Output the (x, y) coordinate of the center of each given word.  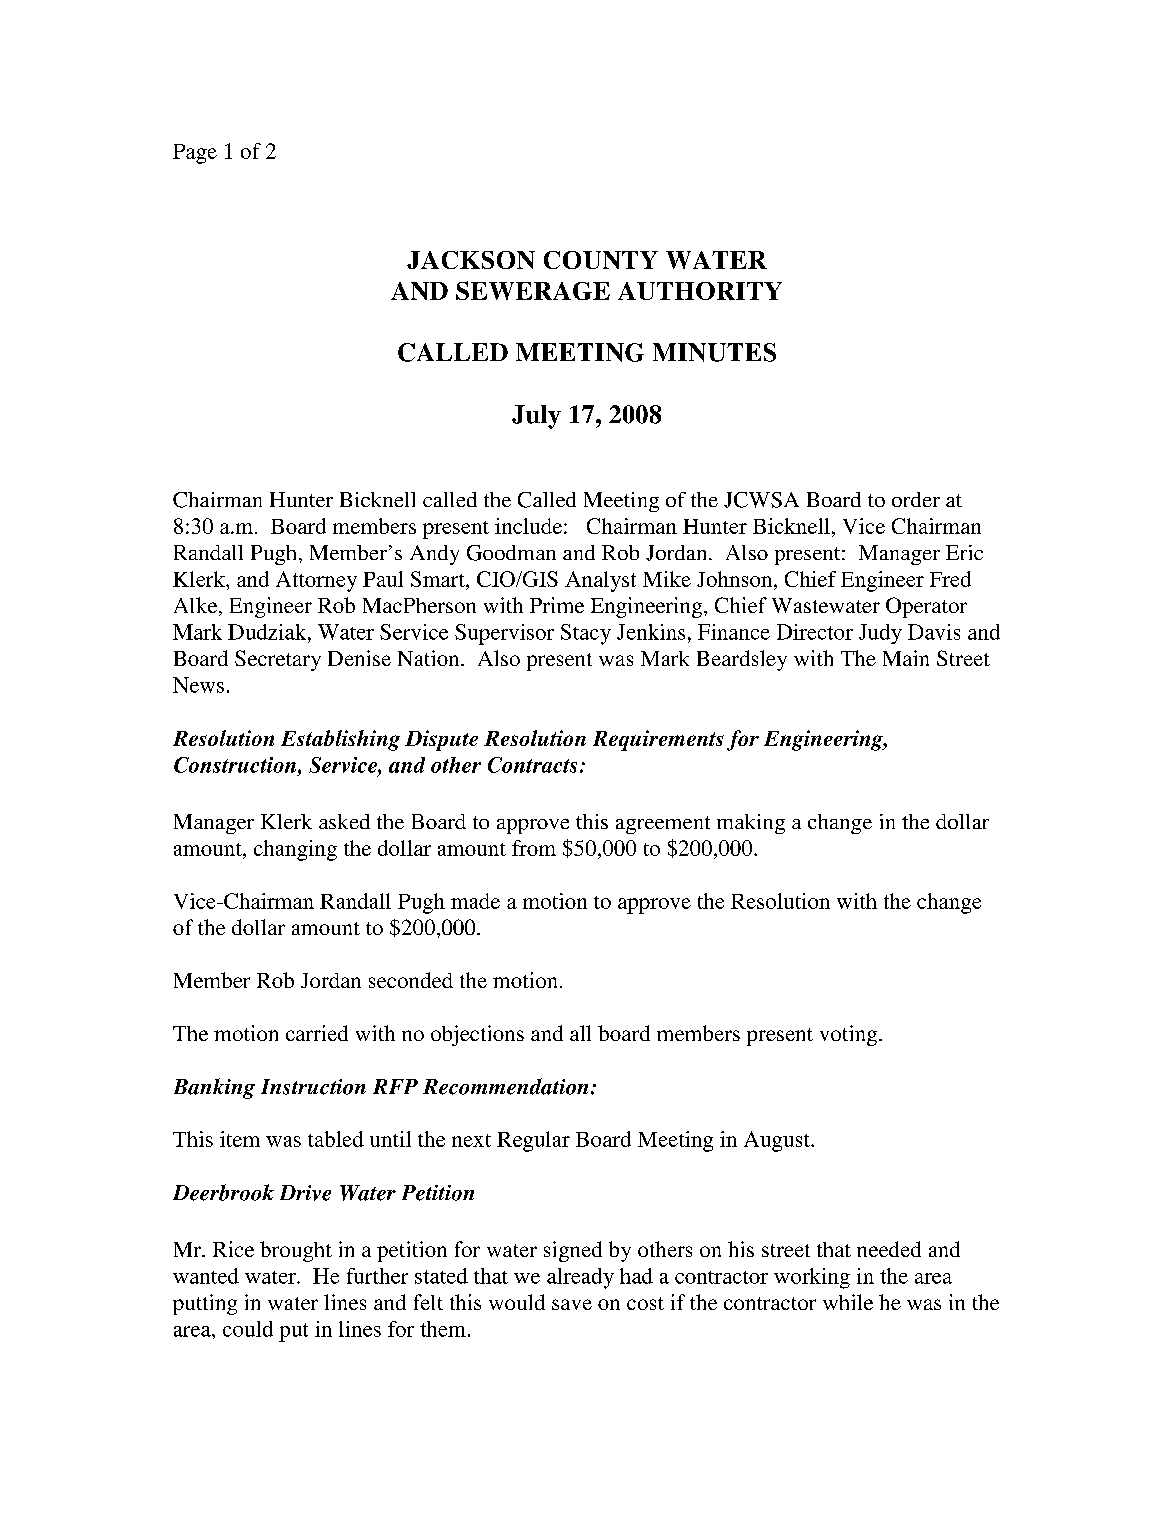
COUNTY (601, 260)
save (572, 1304)
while (848, 1302)
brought (296, 1251)
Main (906, 658)
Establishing (340, 740)
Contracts (532, 765)
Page (195, 154)
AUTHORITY (700, 291)
